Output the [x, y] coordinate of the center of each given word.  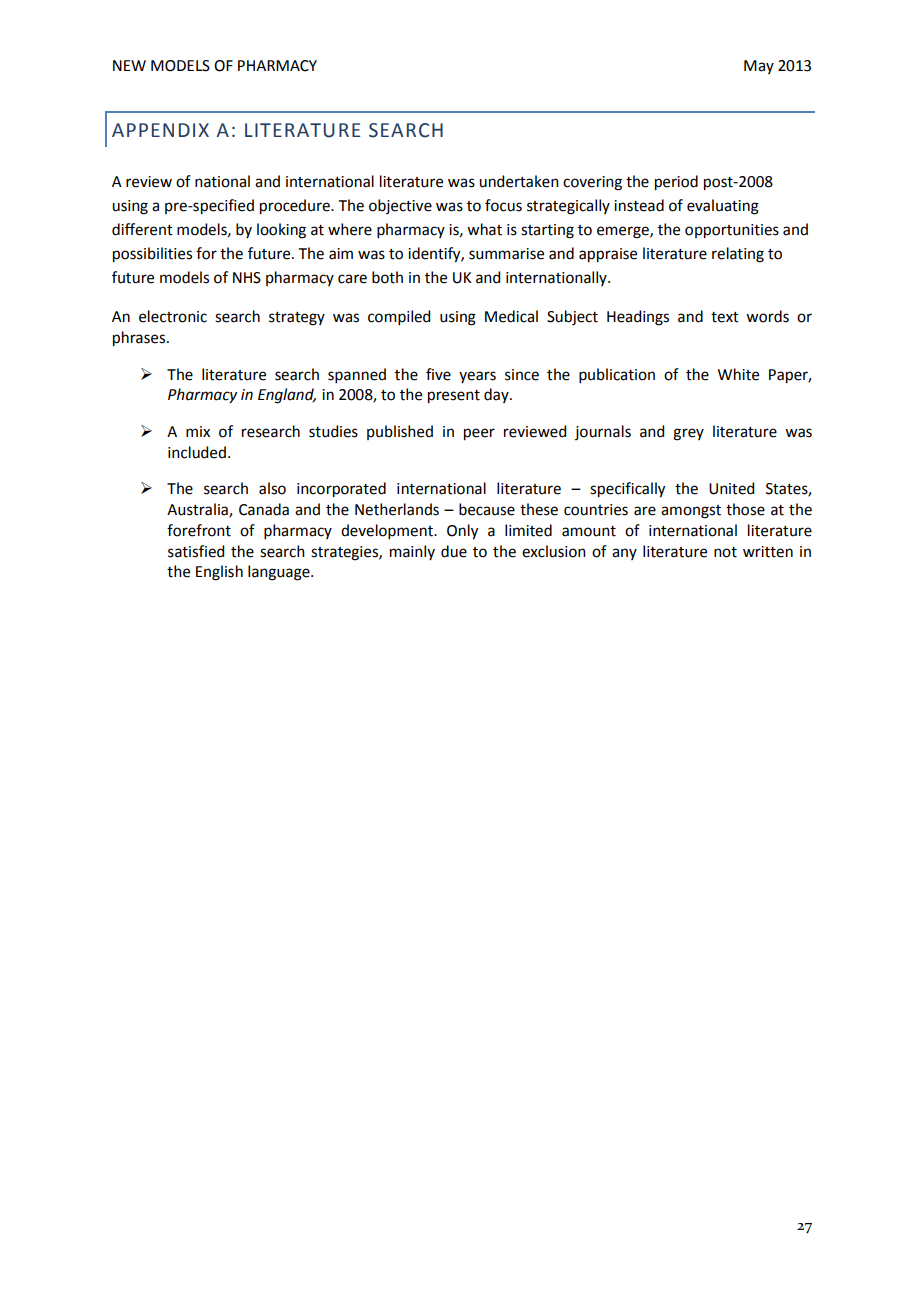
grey [688, 434]
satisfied [196, 551]
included [197, 452]
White [738, 374]
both [387, 277]
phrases [140, 339]
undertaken [519, 181]
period [676, 183]
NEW [129, 65]
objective [400, 206]
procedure [296, 207]
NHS [247, 278]
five [438, 374]
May [759, 67]
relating [738, 255]
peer [479, 434]
